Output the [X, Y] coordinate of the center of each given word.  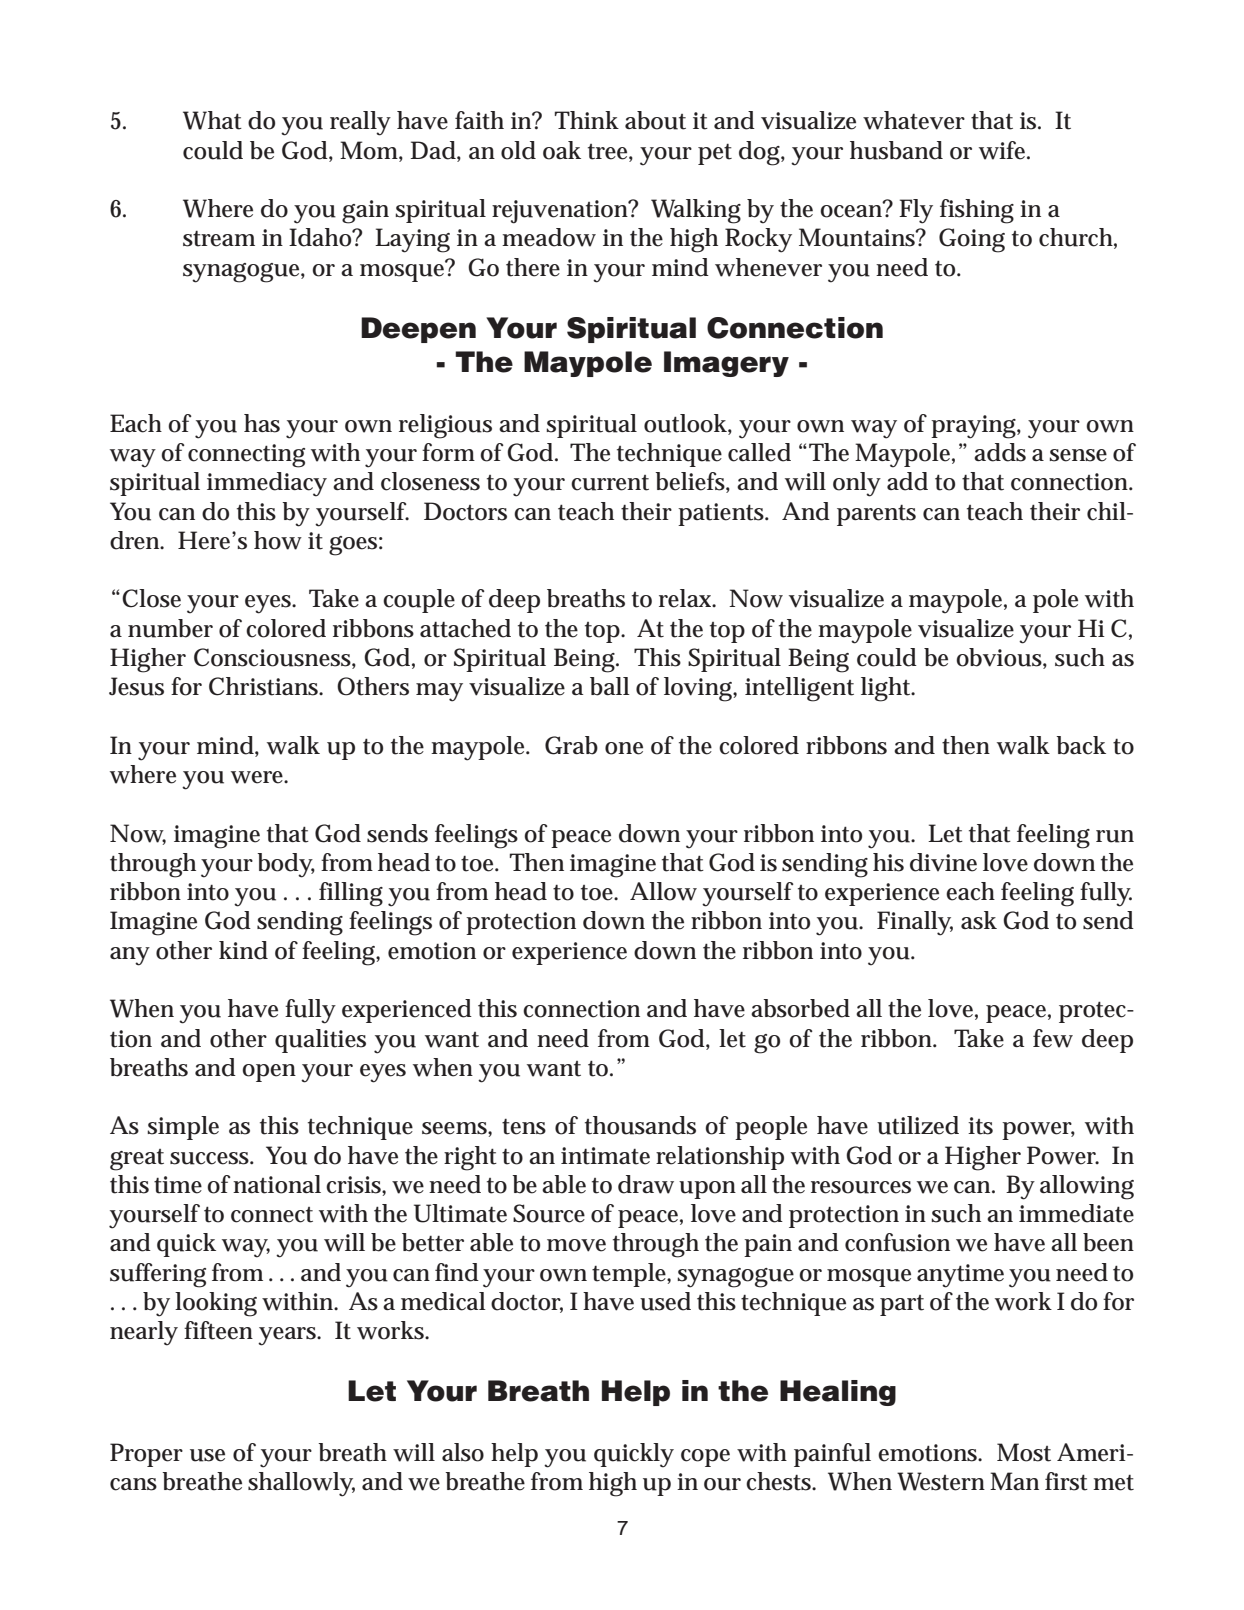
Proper [146, 1455]
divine [943, 862]
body [286, 865]
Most [1024, 1452]
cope [705, 1458]
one [624, 748]
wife [1004, 150]
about [655, 120]
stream [219, 239]
